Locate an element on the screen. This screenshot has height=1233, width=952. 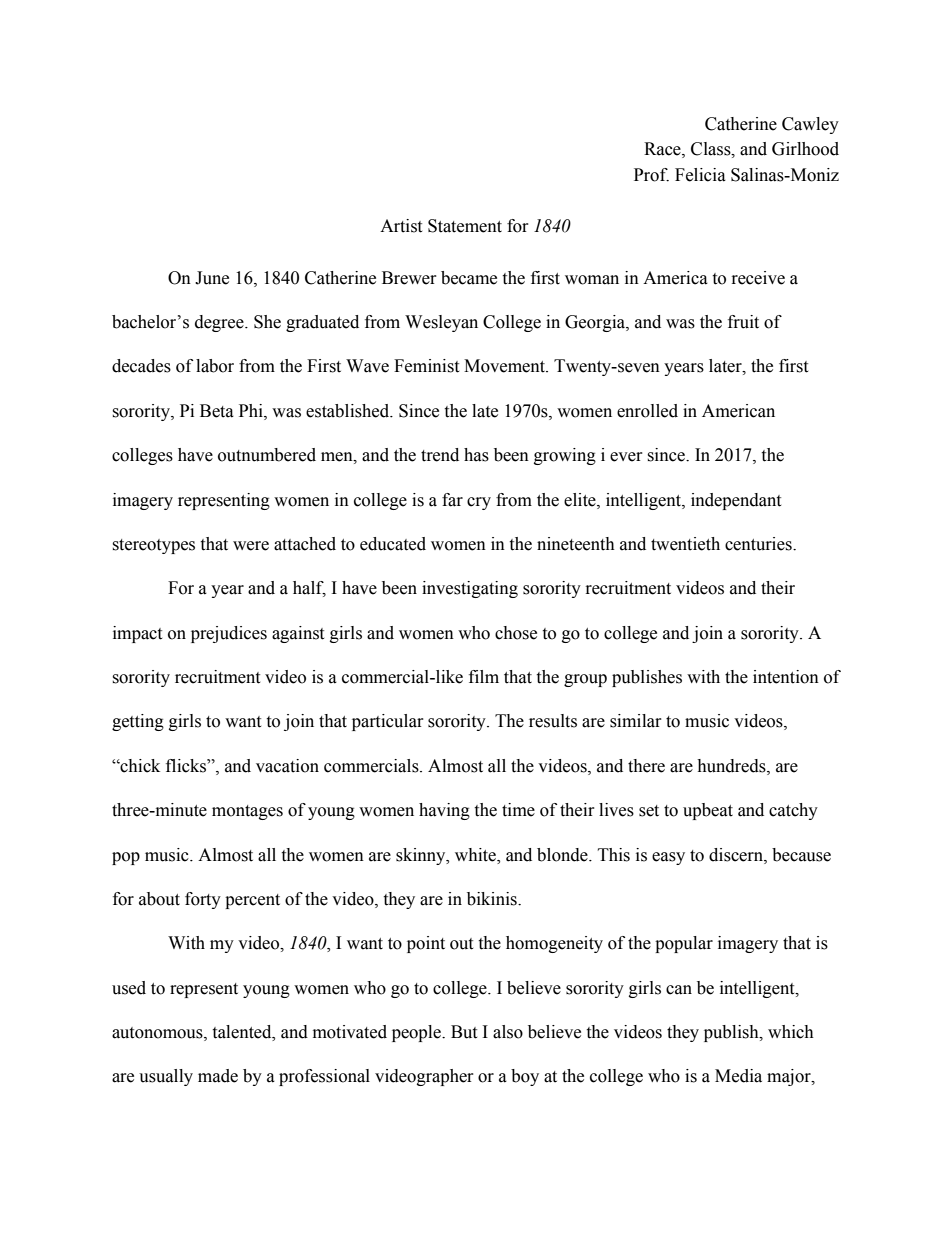
centuries is located at coordinates (759, 544).
